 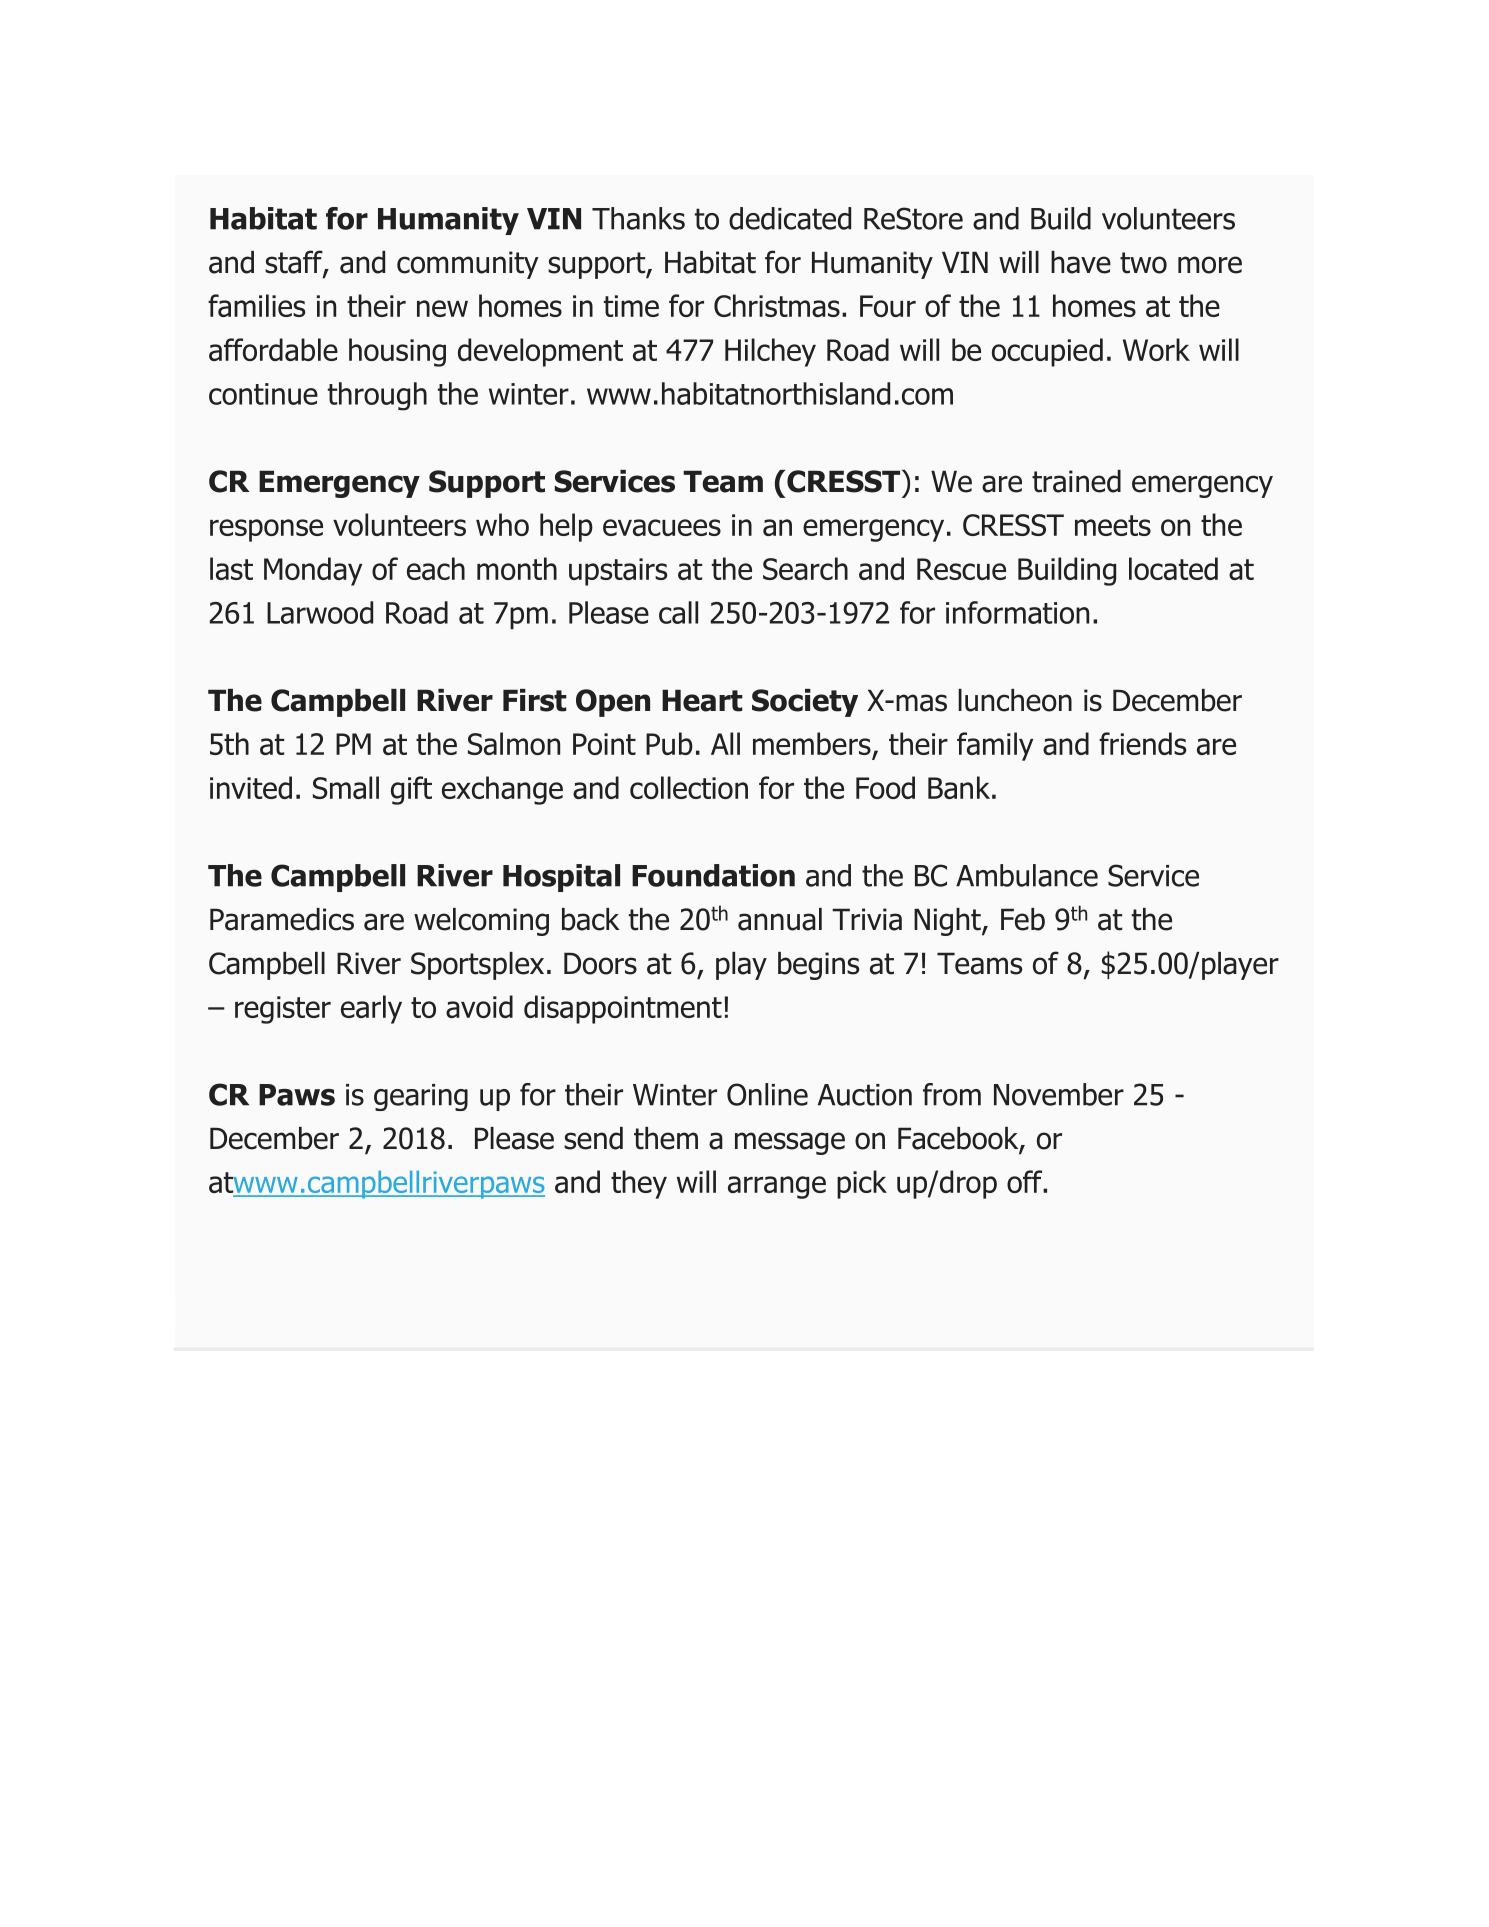 What do you see at coordinates (1081, 262) in the page?
I see `have` at bounding box center [1081, 262].
